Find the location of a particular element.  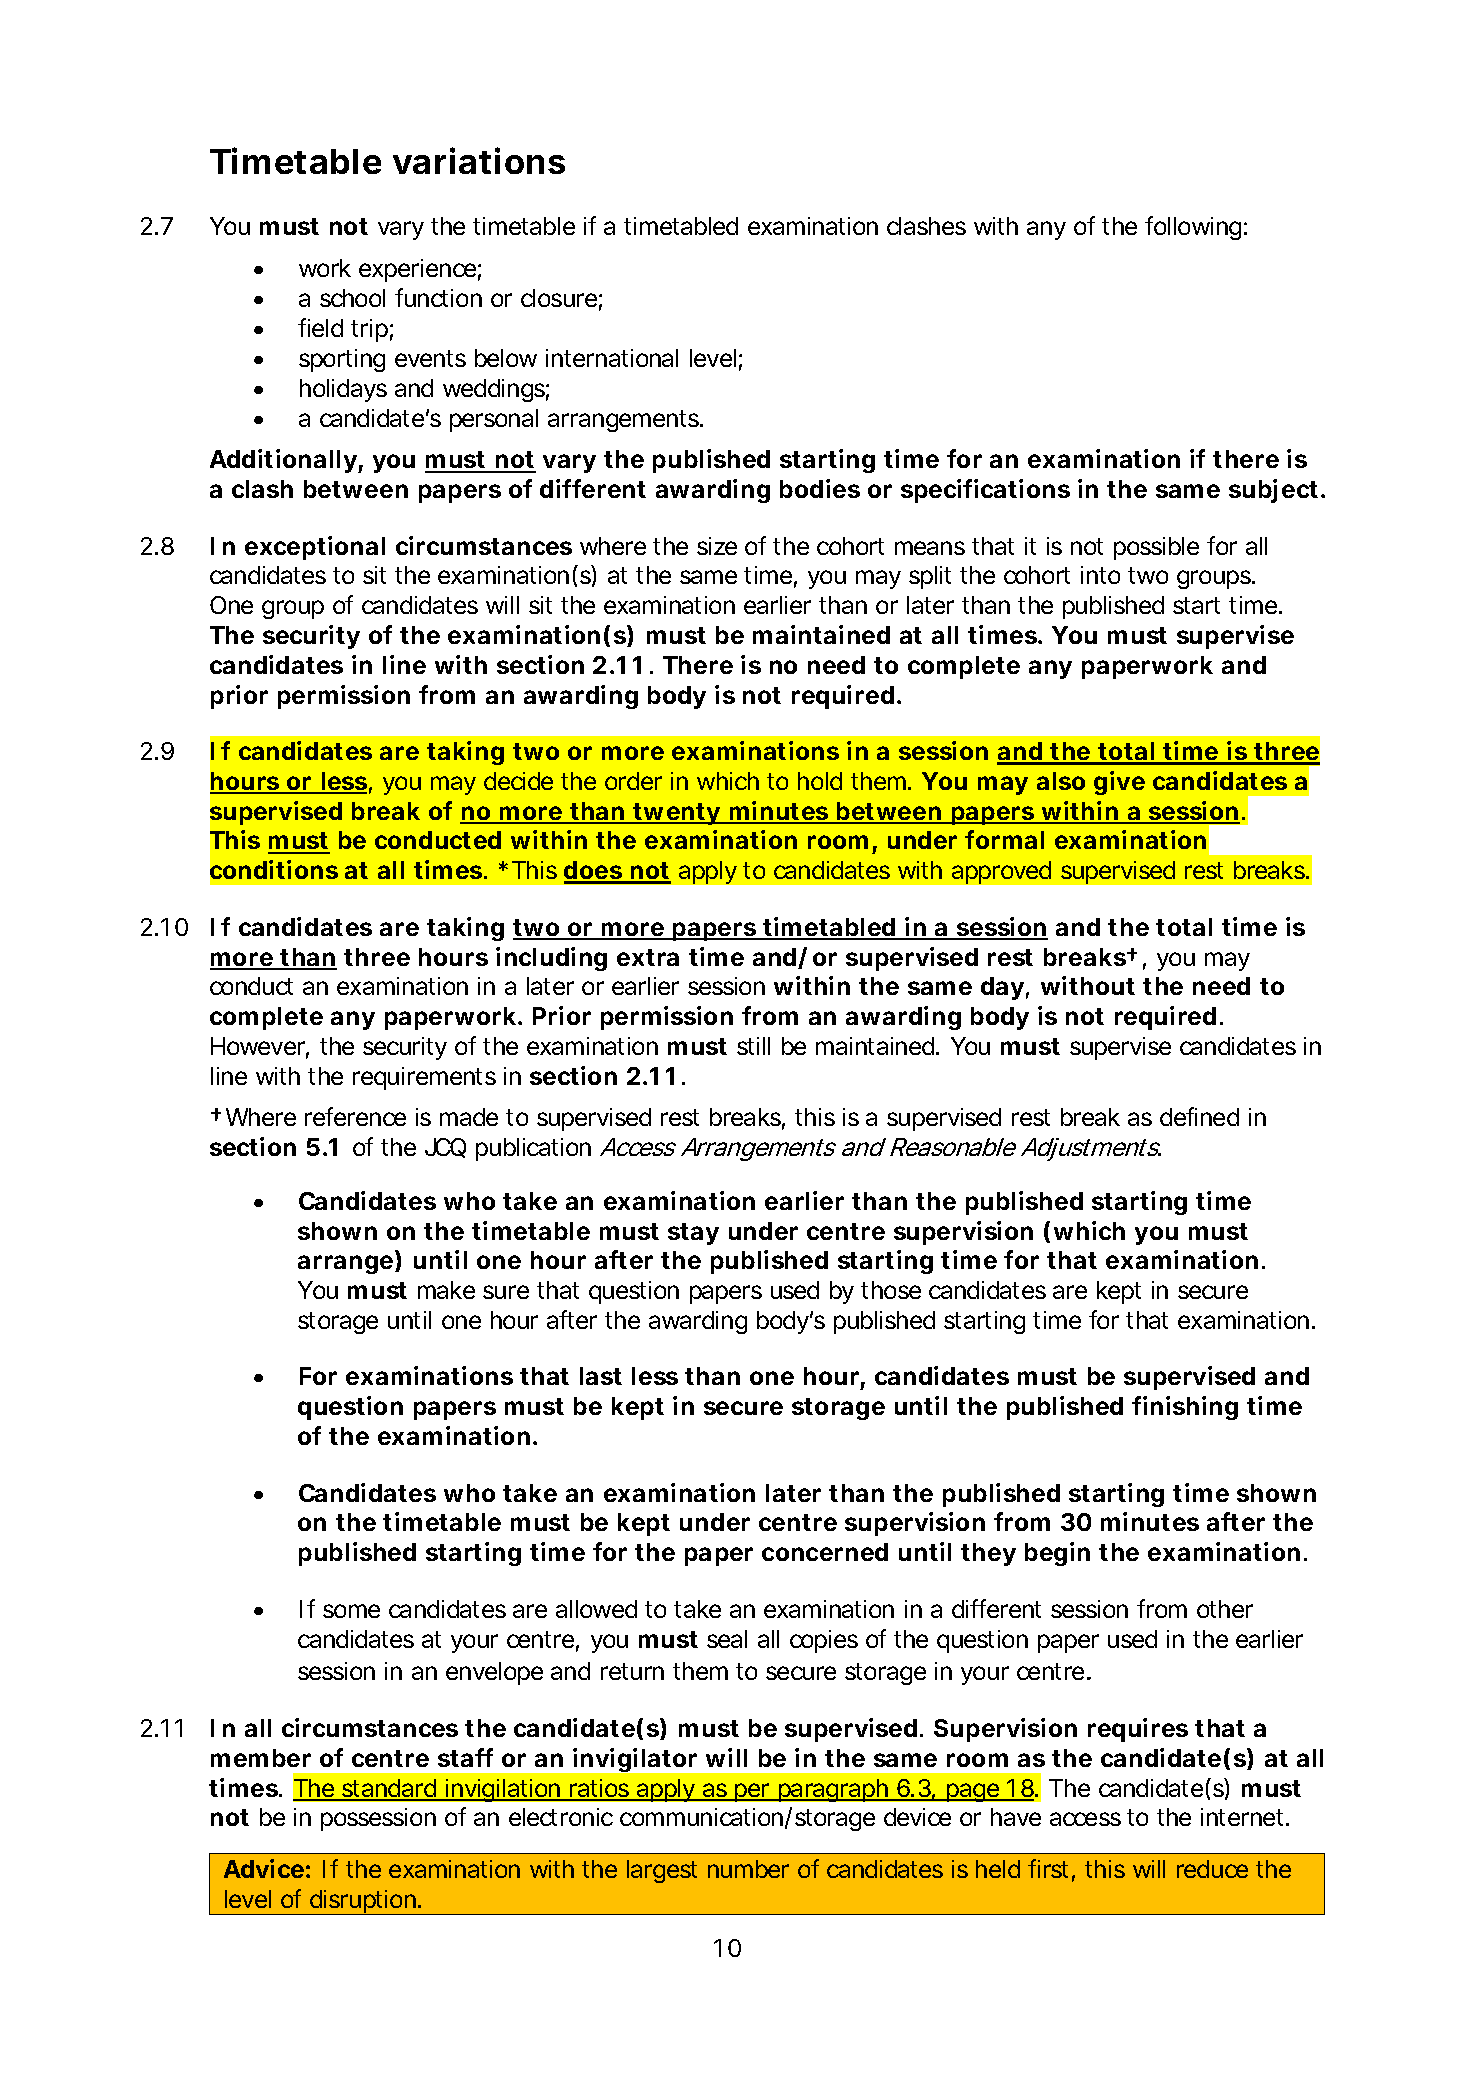

requirements is located at coordinates (424, 1078).
